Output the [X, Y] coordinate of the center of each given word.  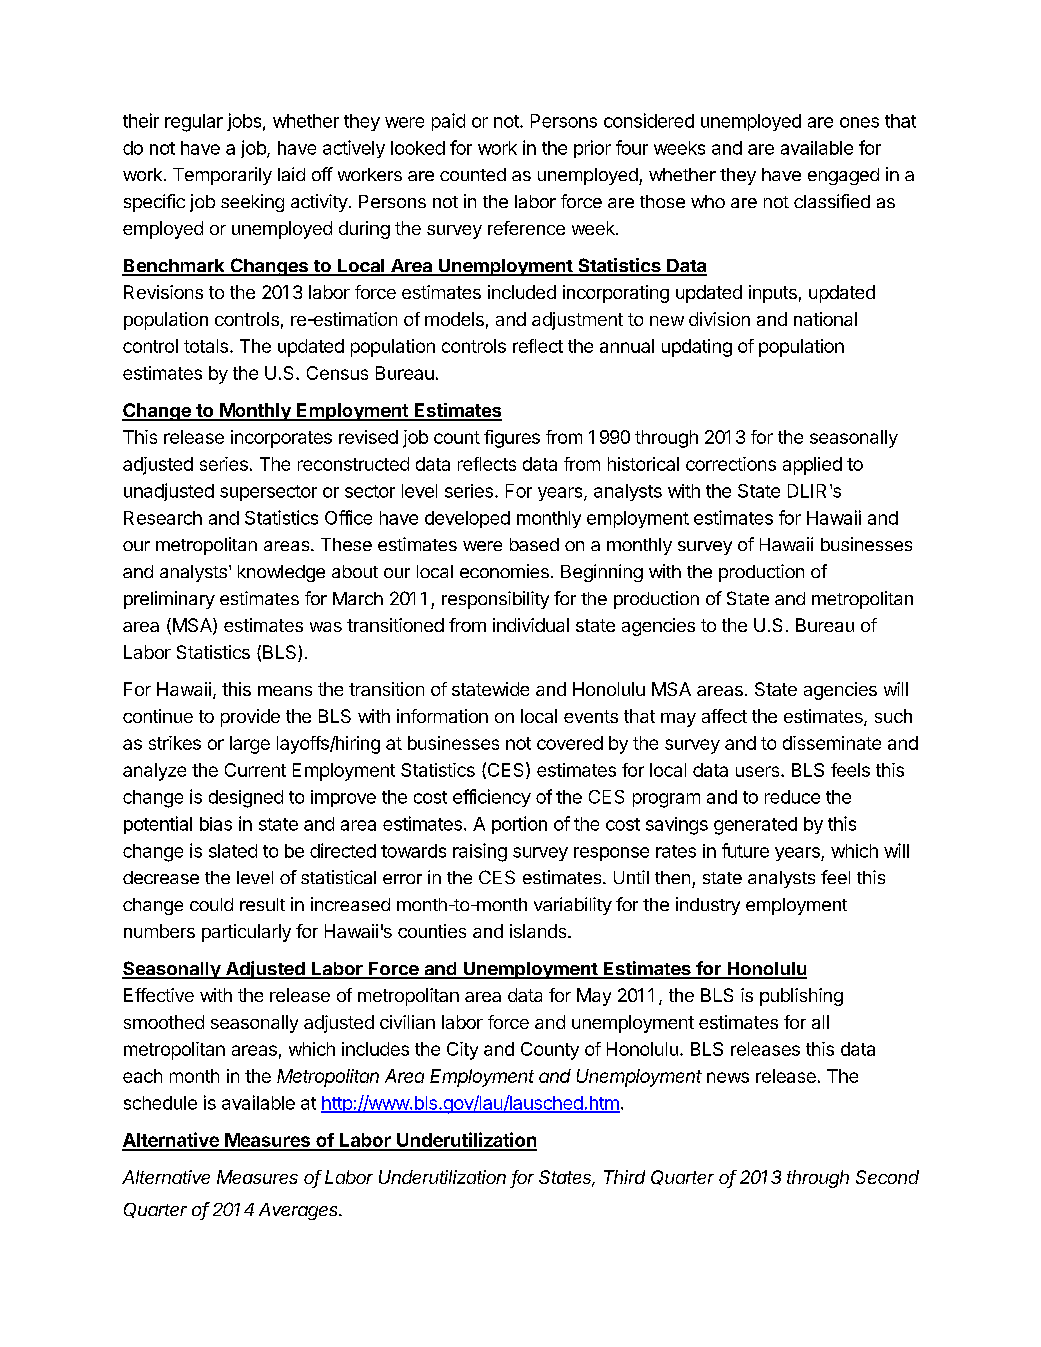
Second [887, 1177]
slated [233, 851]
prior [592, 149]
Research [163, 518]
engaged [843, 176]
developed [467, 519]
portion [519, 825]
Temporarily [222, 176]
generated [755, 826]
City [462, 1051]
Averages [300, 1211]
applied [812, 466]
